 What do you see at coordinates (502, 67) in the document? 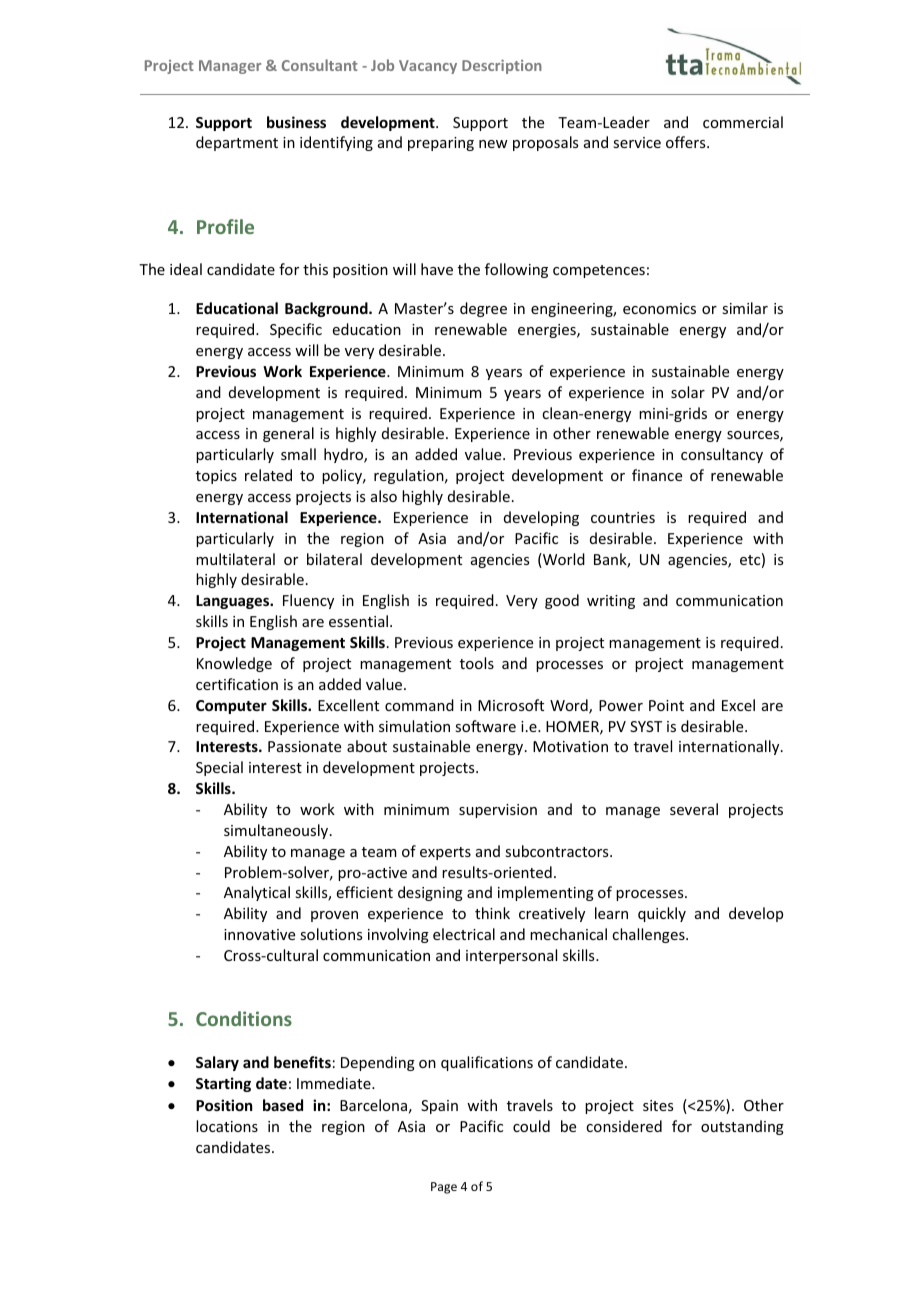
I see `Description` at bounding box center [502, 67].
